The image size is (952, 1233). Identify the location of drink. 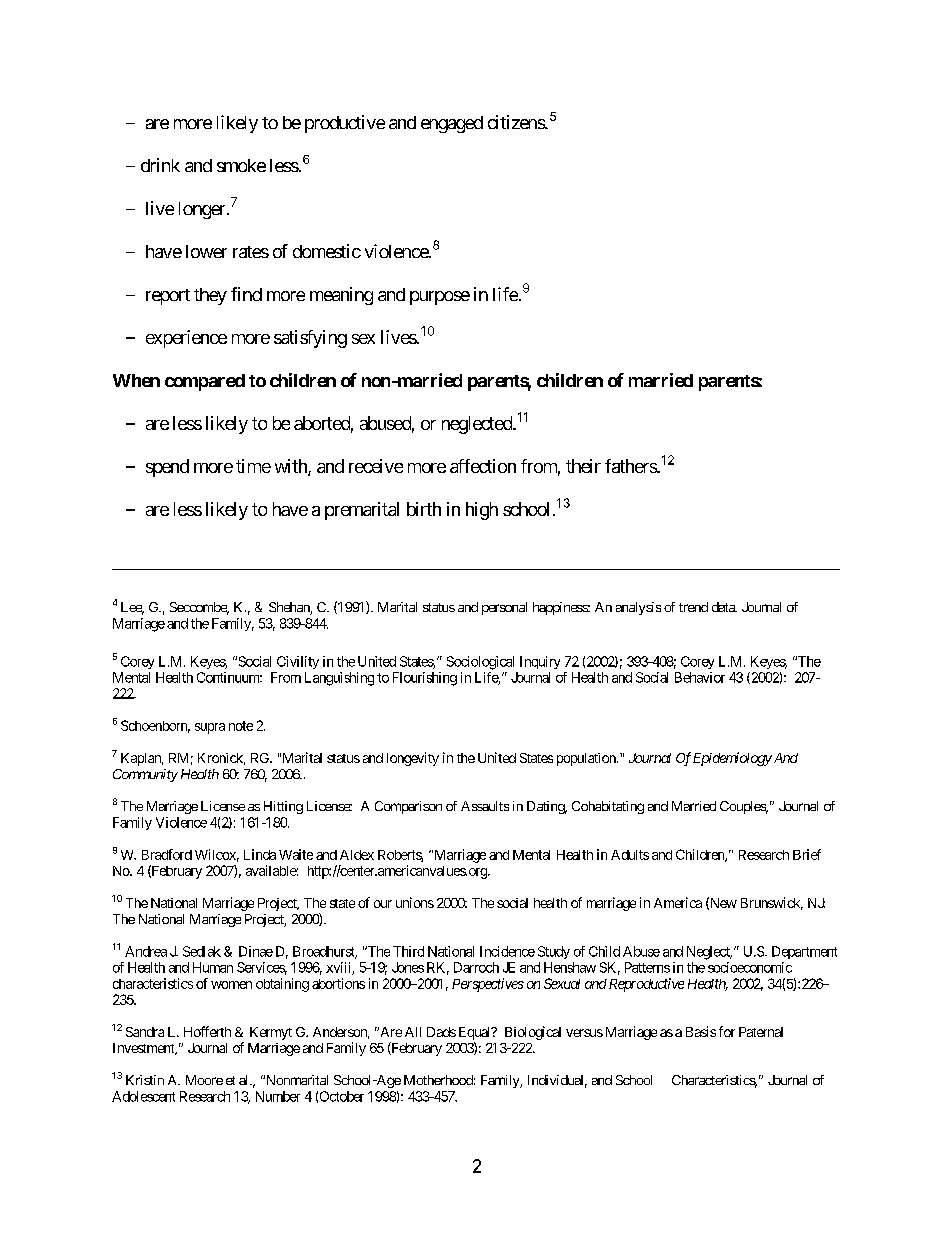
(160, 165).
